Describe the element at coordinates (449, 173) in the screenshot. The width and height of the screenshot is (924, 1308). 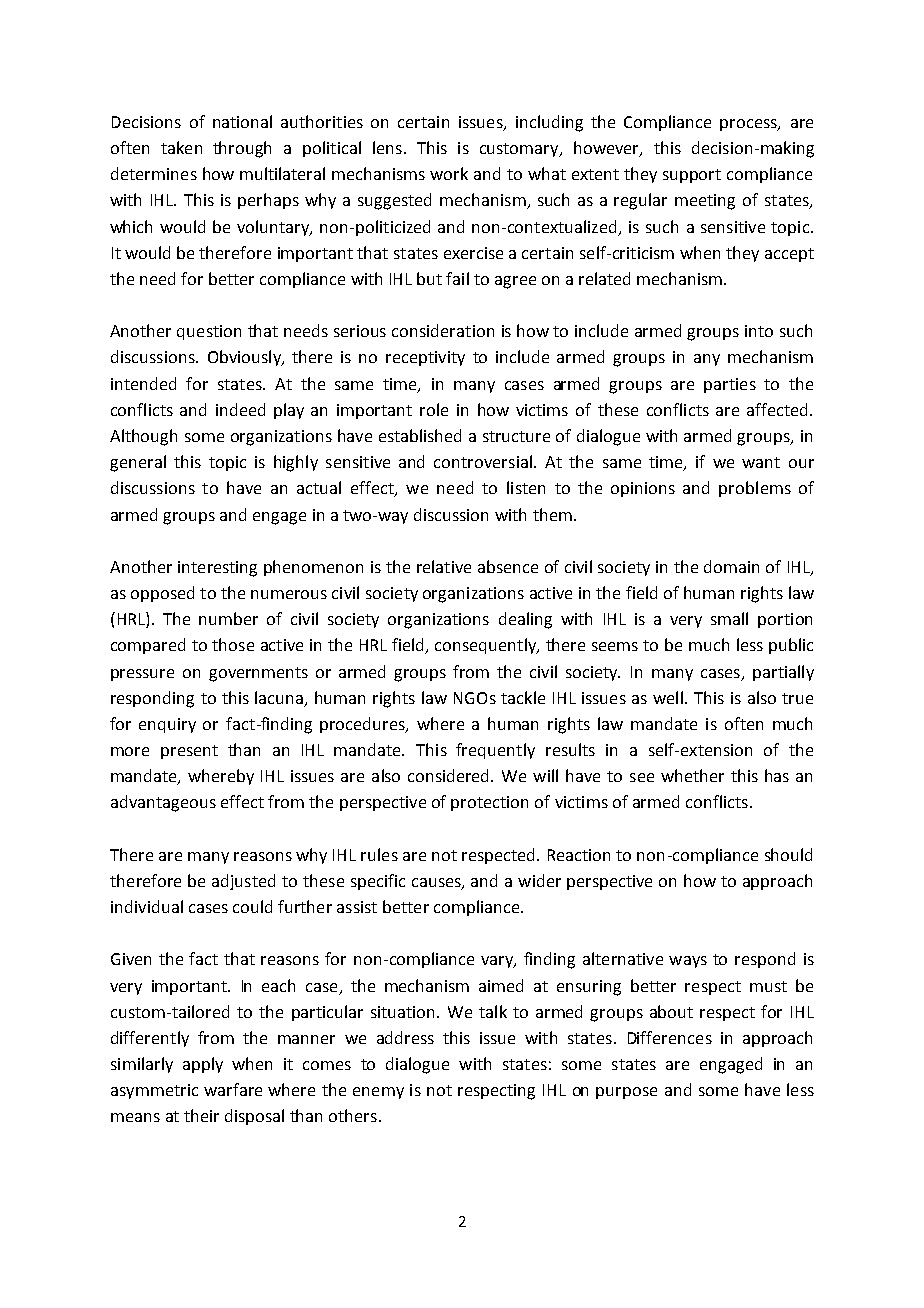
I see `work` at that location.
